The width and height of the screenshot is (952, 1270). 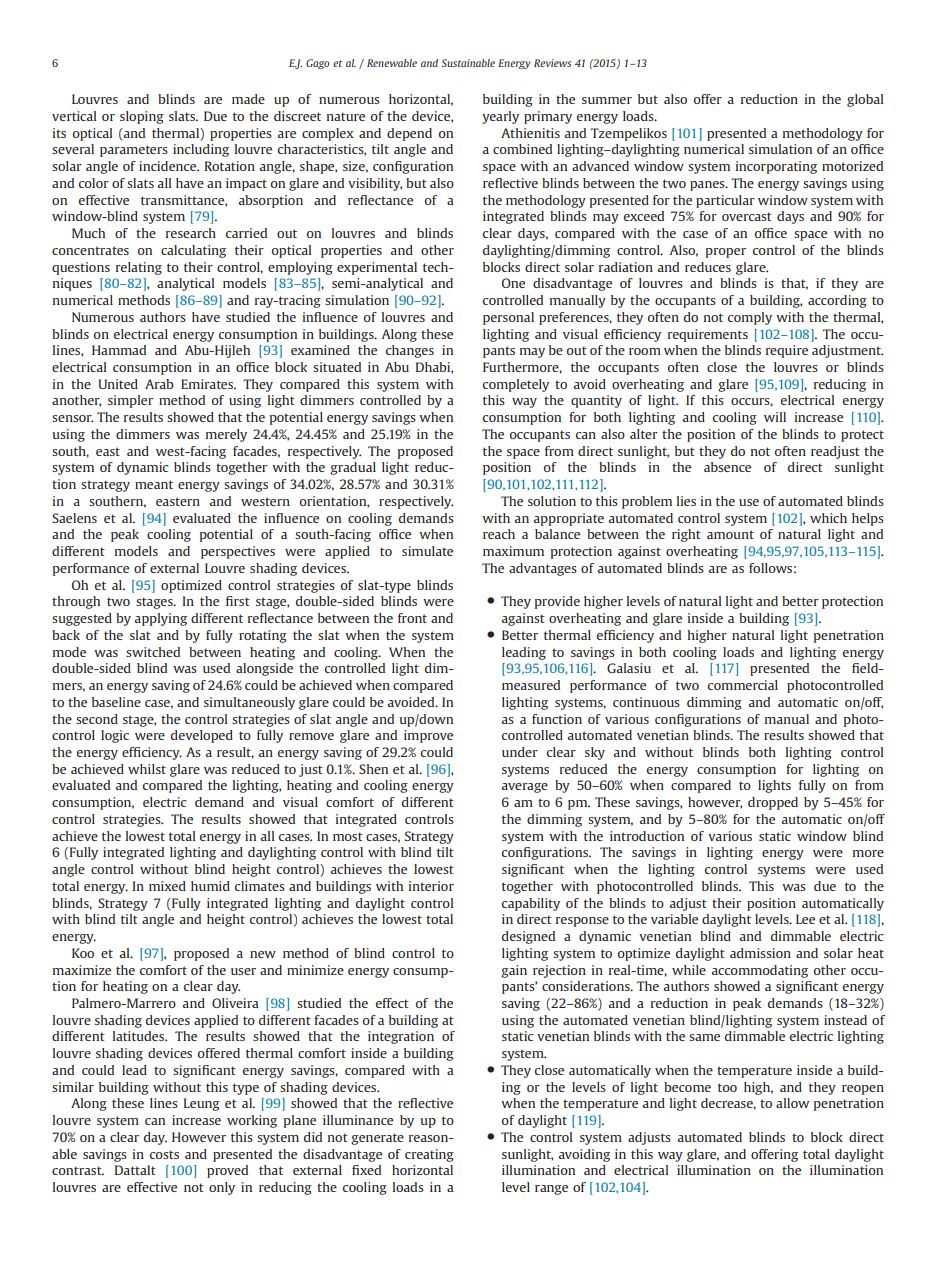 I want to click on costs, so click(x=164, y=1154).
